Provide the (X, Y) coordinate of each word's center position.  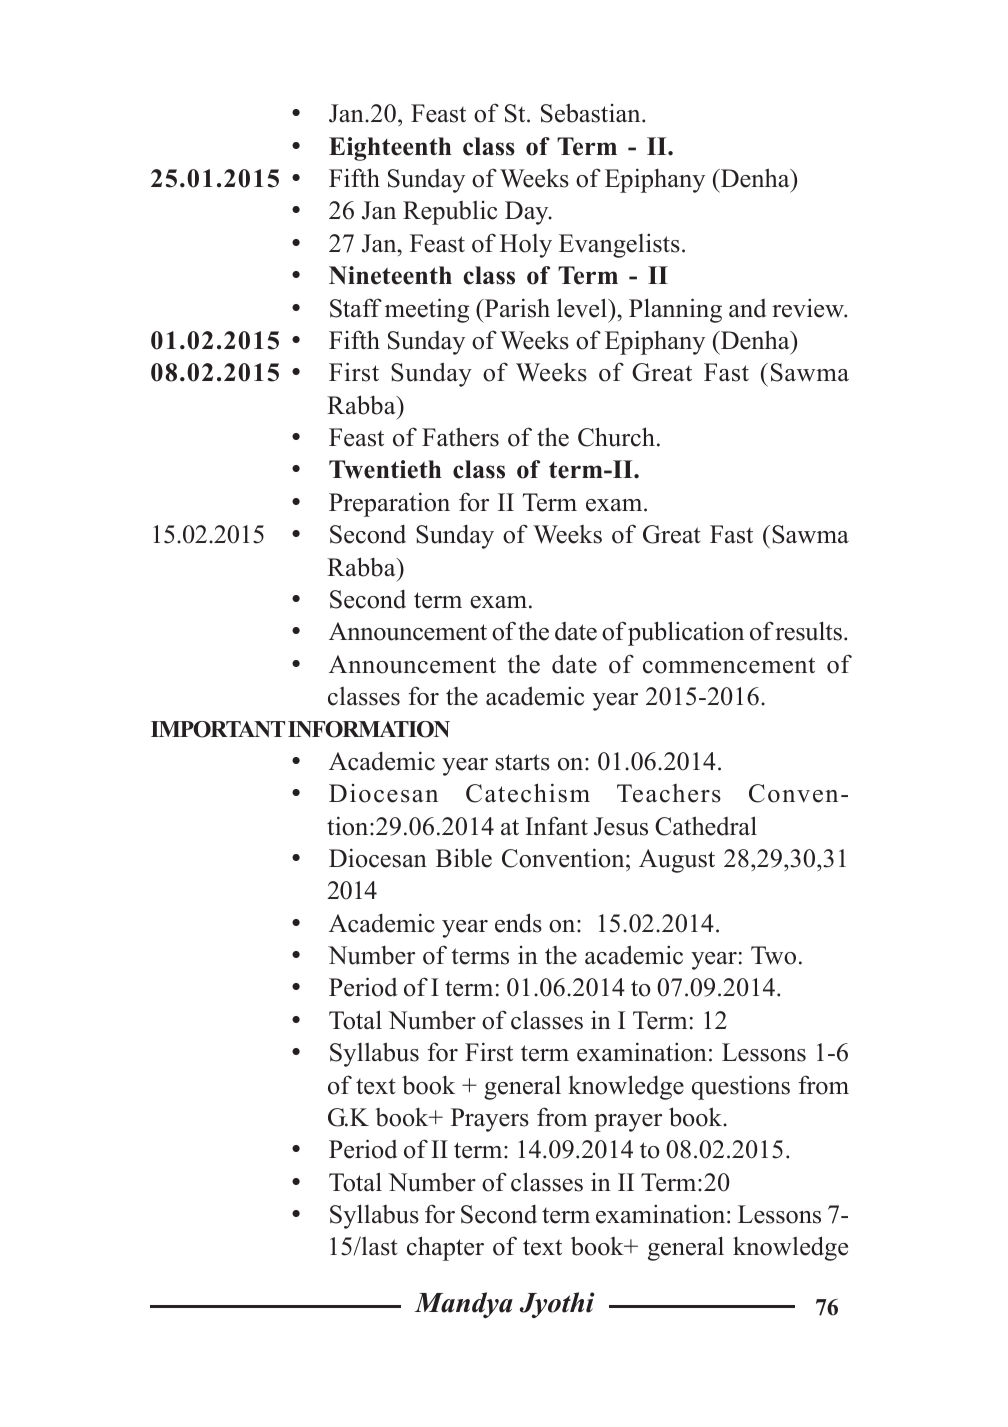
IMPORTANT (218, 729)
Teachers (669, 793)
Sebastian (592, 113)
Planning (675, 310)
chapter (445, 1248)
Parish (516, 308)
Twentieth (385, 469)
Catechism (528, 793)
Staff (356, 308)
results (808, 631)
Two (773, 955)
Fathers (460, 437)
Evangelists (619, 245)
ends (518, 923)
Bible (464, 858)
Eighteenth (390, 149)
